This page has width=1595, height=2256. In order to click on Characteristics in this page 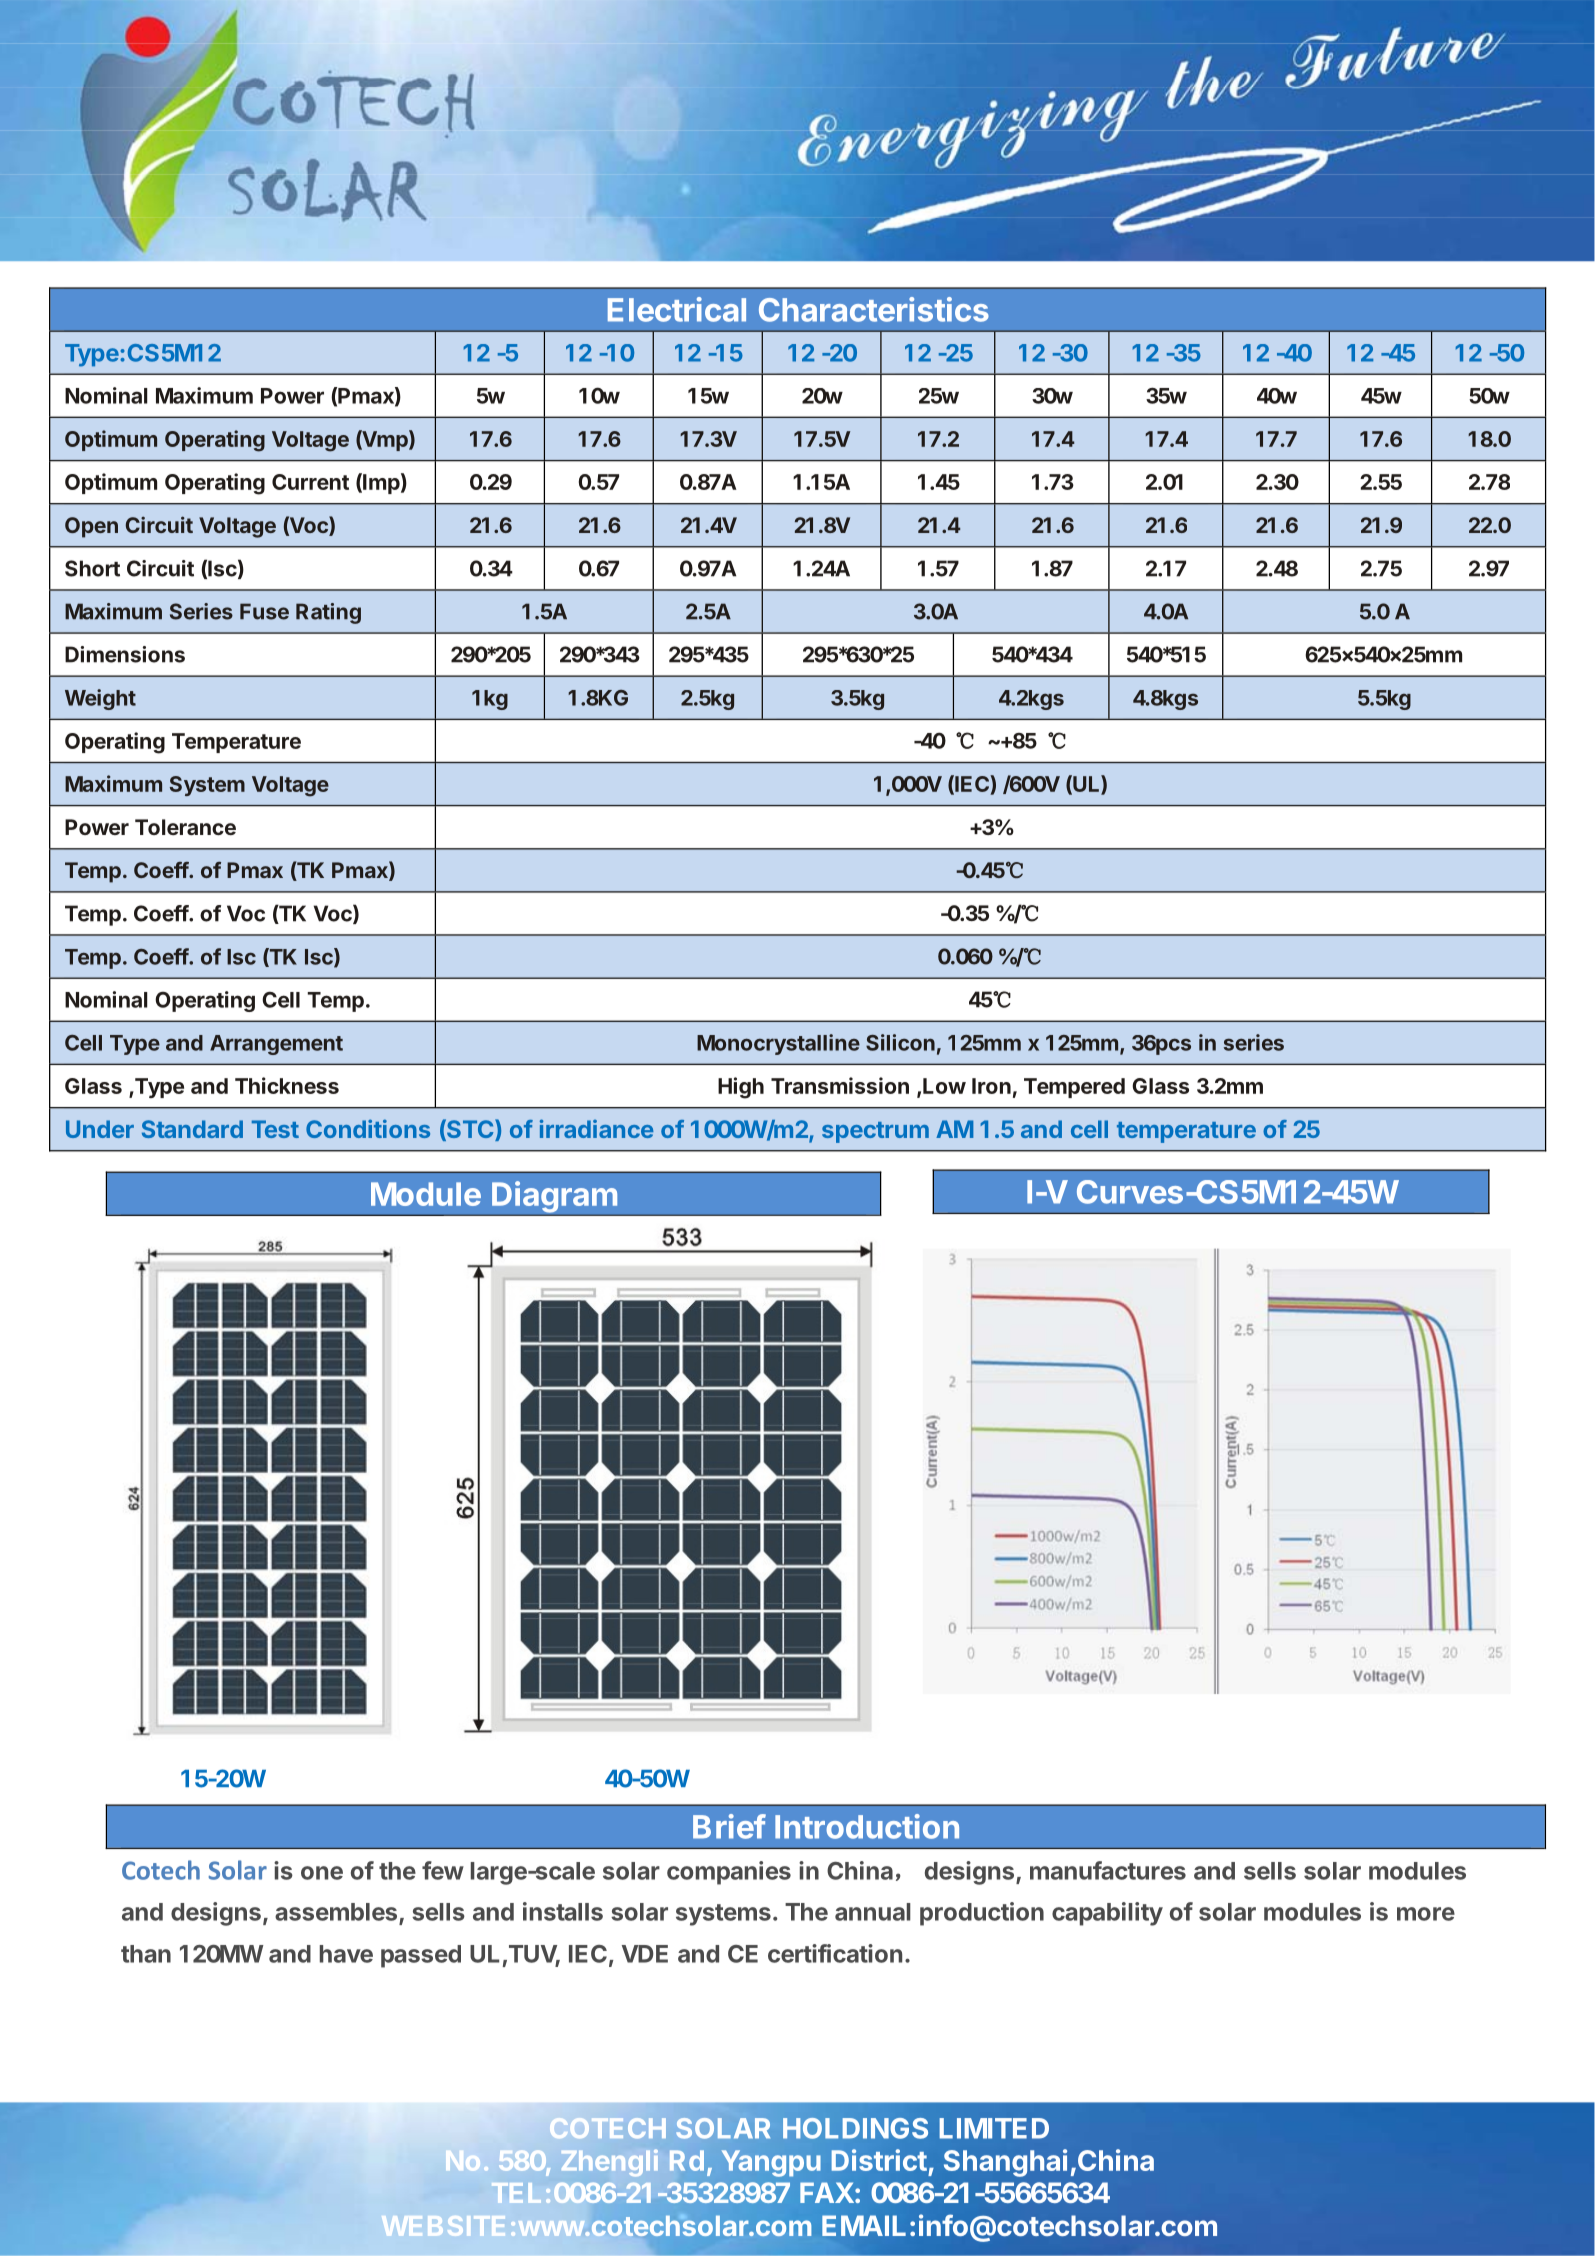, I will do `click(874, 309)`.
